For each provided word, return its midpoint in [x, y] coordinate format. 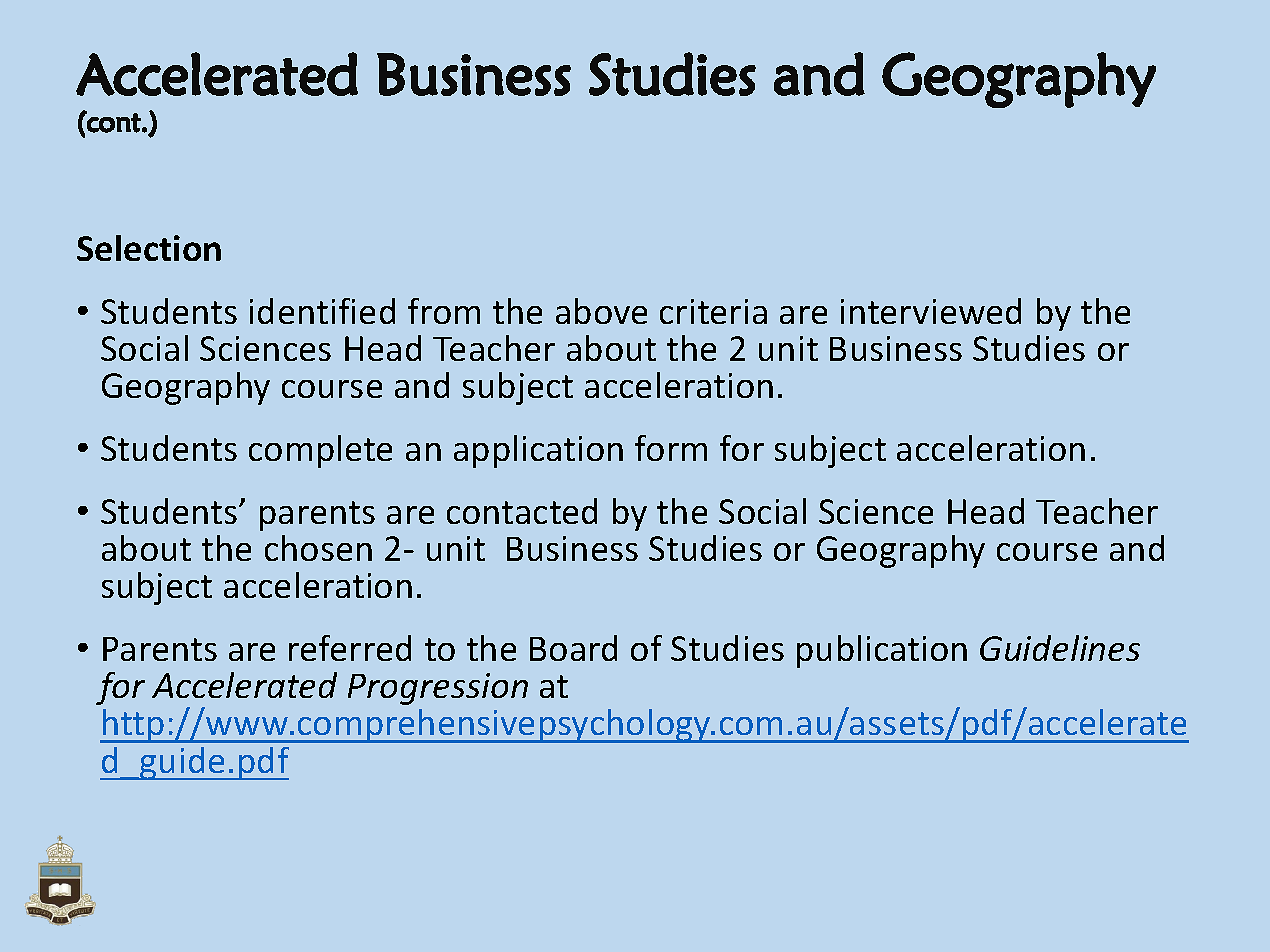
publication [882, 651]
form [671, 448]
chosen [318, 548]
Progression [438, 689]
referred [350, 648]
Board [573, 648]
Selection [149, 248]
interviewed [931, 311]
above [601, 311]
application [538, 451]
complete [320, 451]
